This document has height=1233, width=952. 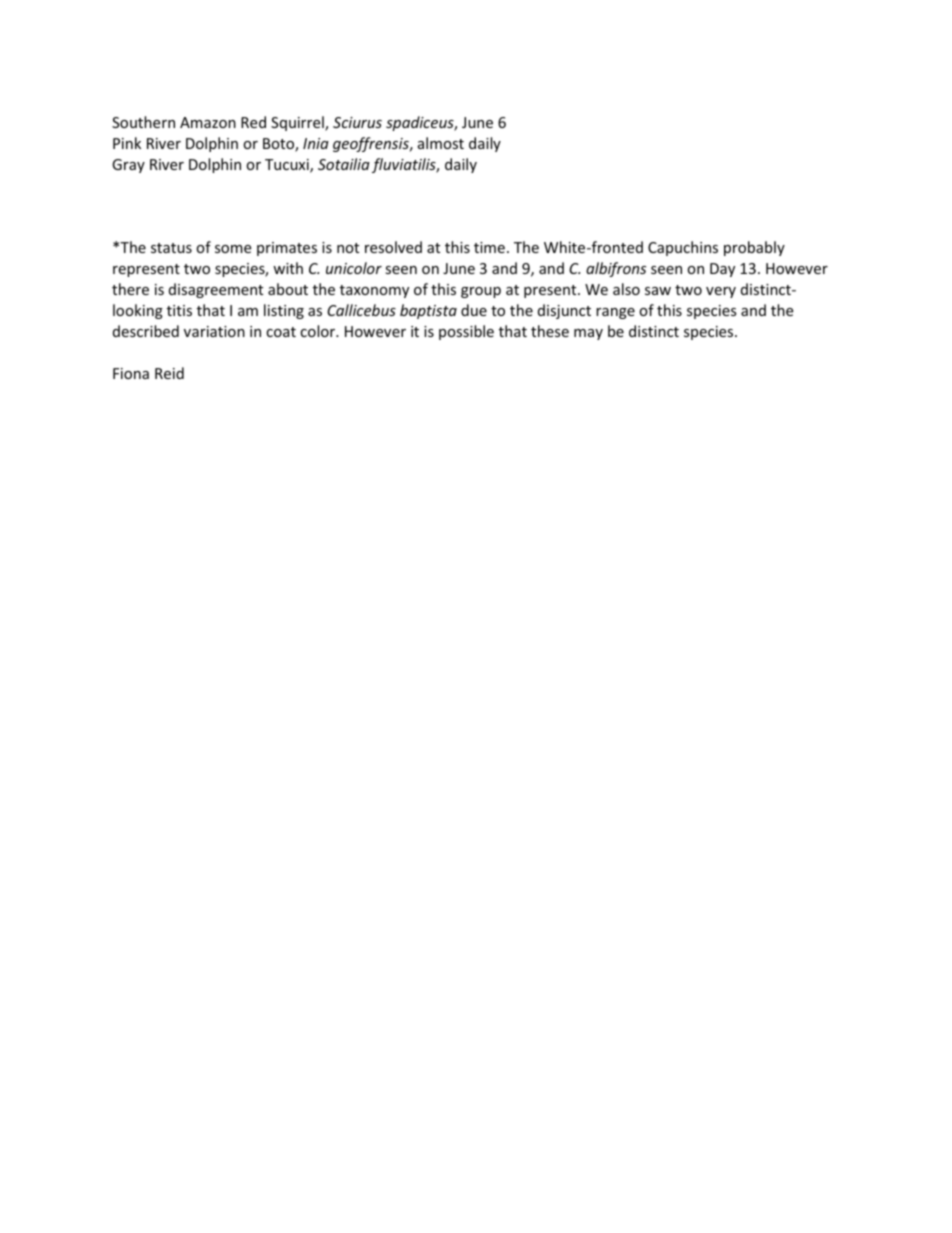 What do you see at coordinates (588, 334) in the document?
I see `may` at bounding box center [588, 334].
